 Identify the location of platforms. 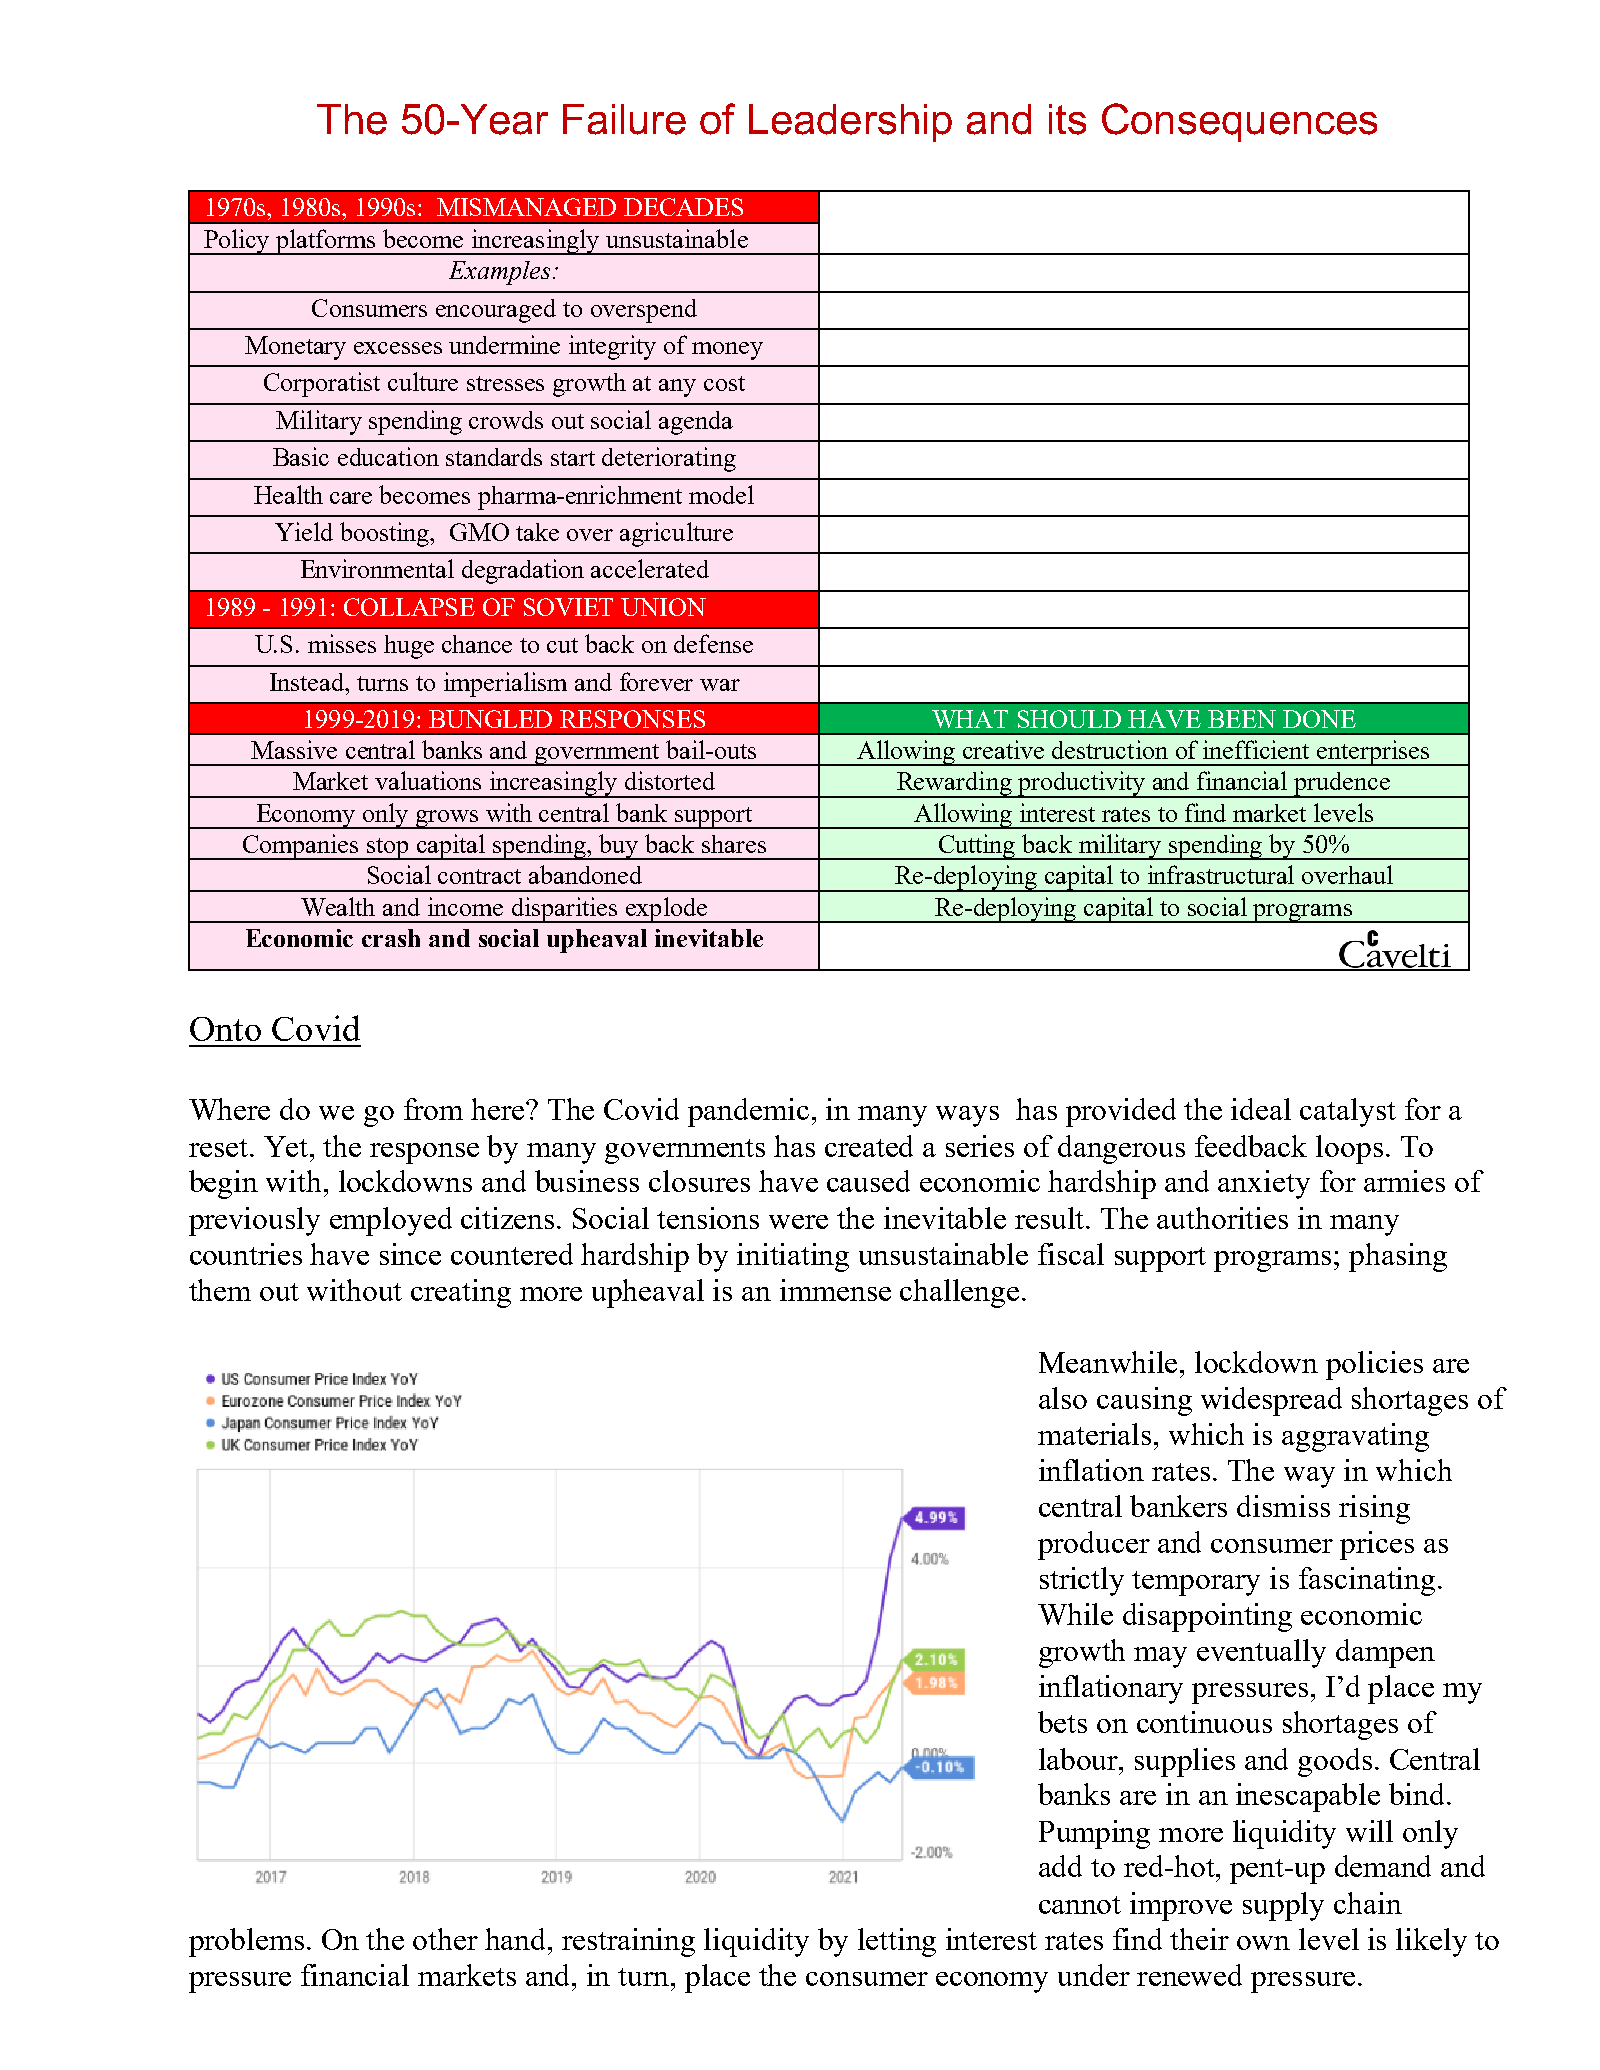
(326, 242).
